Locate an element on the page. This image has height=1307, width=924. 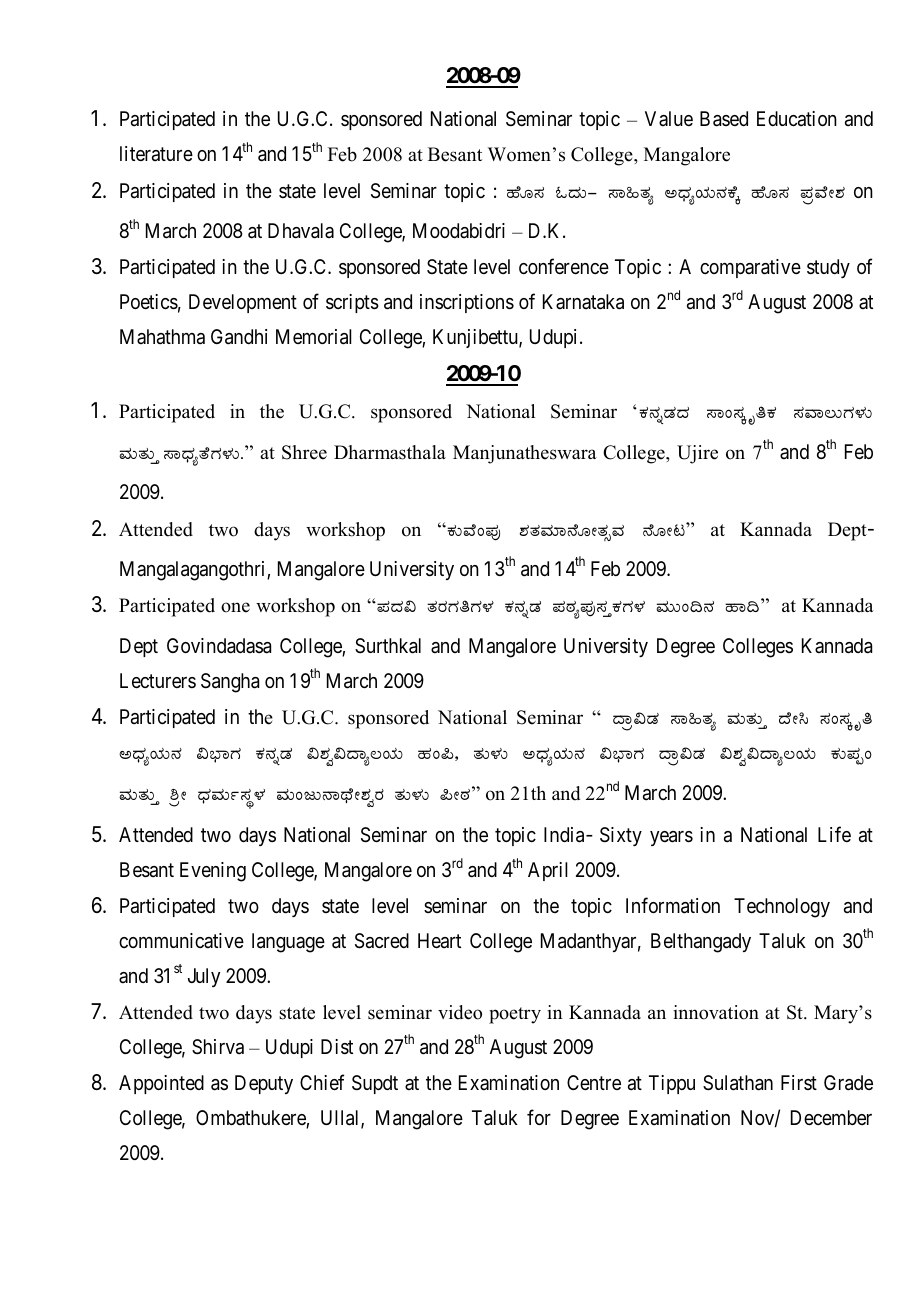
Life is located at coordinates (834, 834).
